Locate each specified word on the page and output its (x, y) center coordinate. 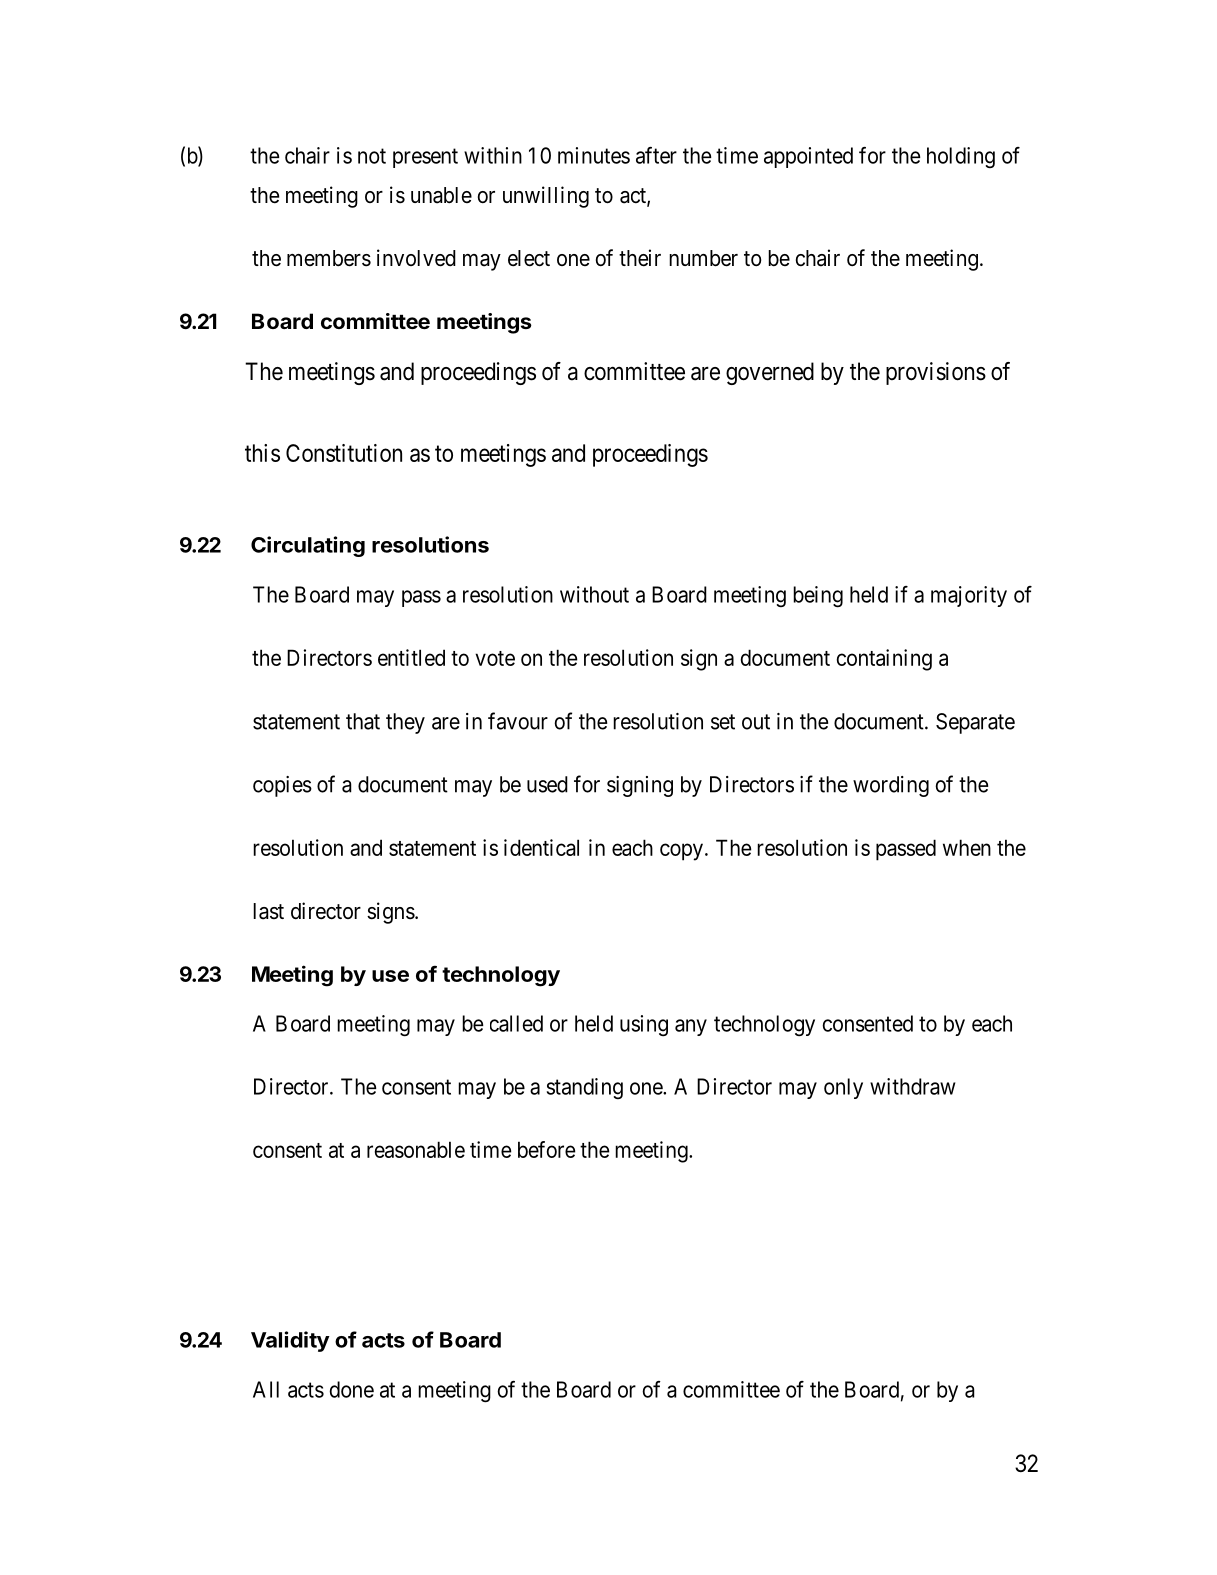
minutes (594, 155)
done (351, 1389)
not (372, 156)
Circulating (308, 546)
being (818, 597)
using (644, 1025)
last (268, 911)
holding (961, 157)
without (594, 594)
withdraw (912, 1086)
